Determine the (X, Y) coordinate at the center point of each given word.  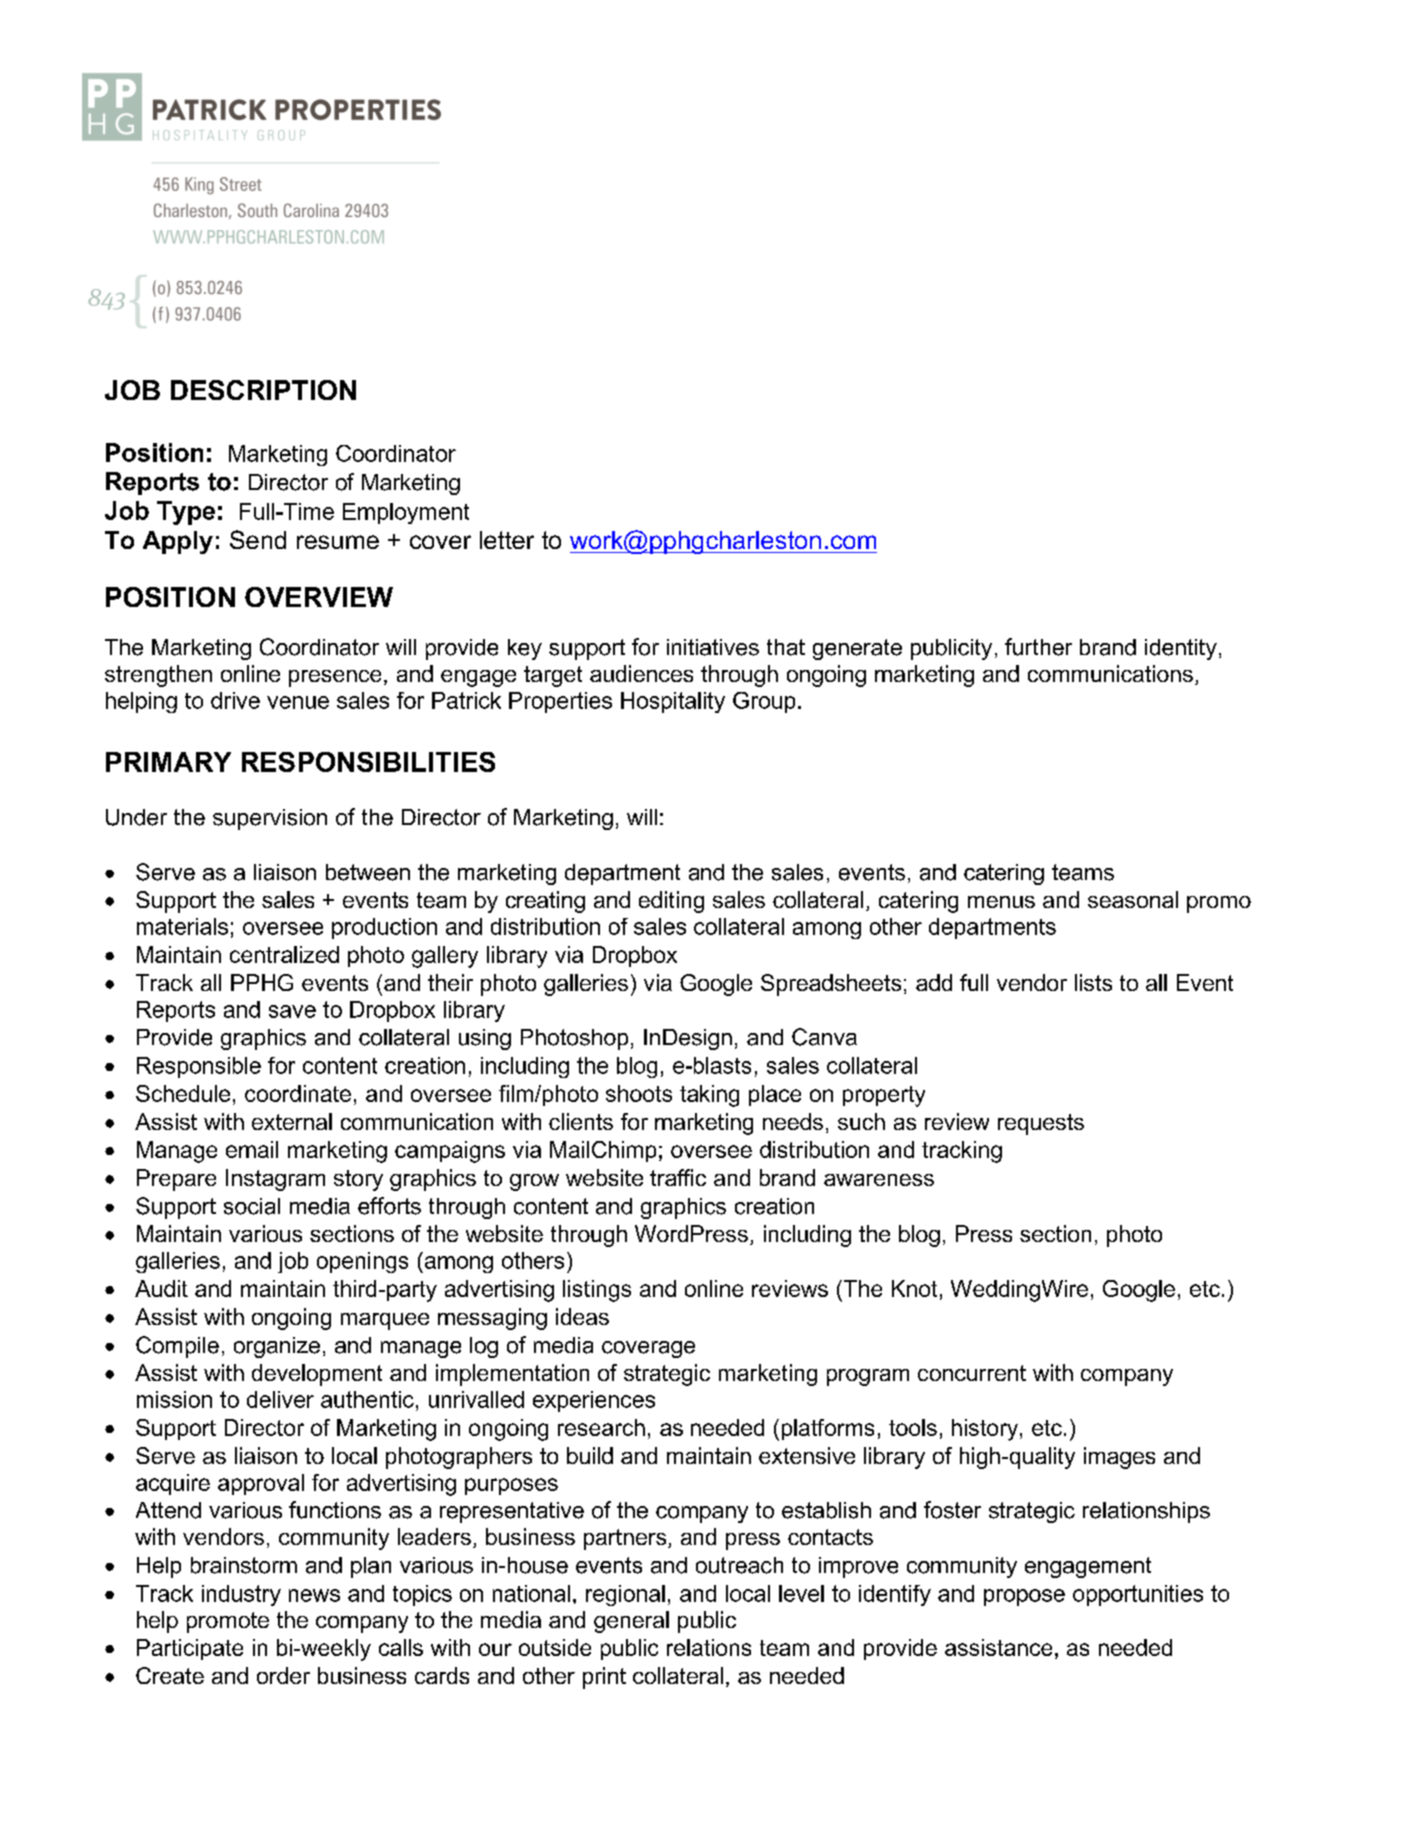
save (292, 1011)
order (283, 1675)
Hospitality (673, 702)
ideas (582, 1316)
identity (1181, 649)
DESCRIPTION (263, 390)
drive (235, 700)
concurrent (972, 1373)
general (631, 1622)
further (1038, 647)
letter (507, 540)
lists (1093, 982)
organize (277, 1347)
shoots (639, 1093)
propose (1024, 1597)
